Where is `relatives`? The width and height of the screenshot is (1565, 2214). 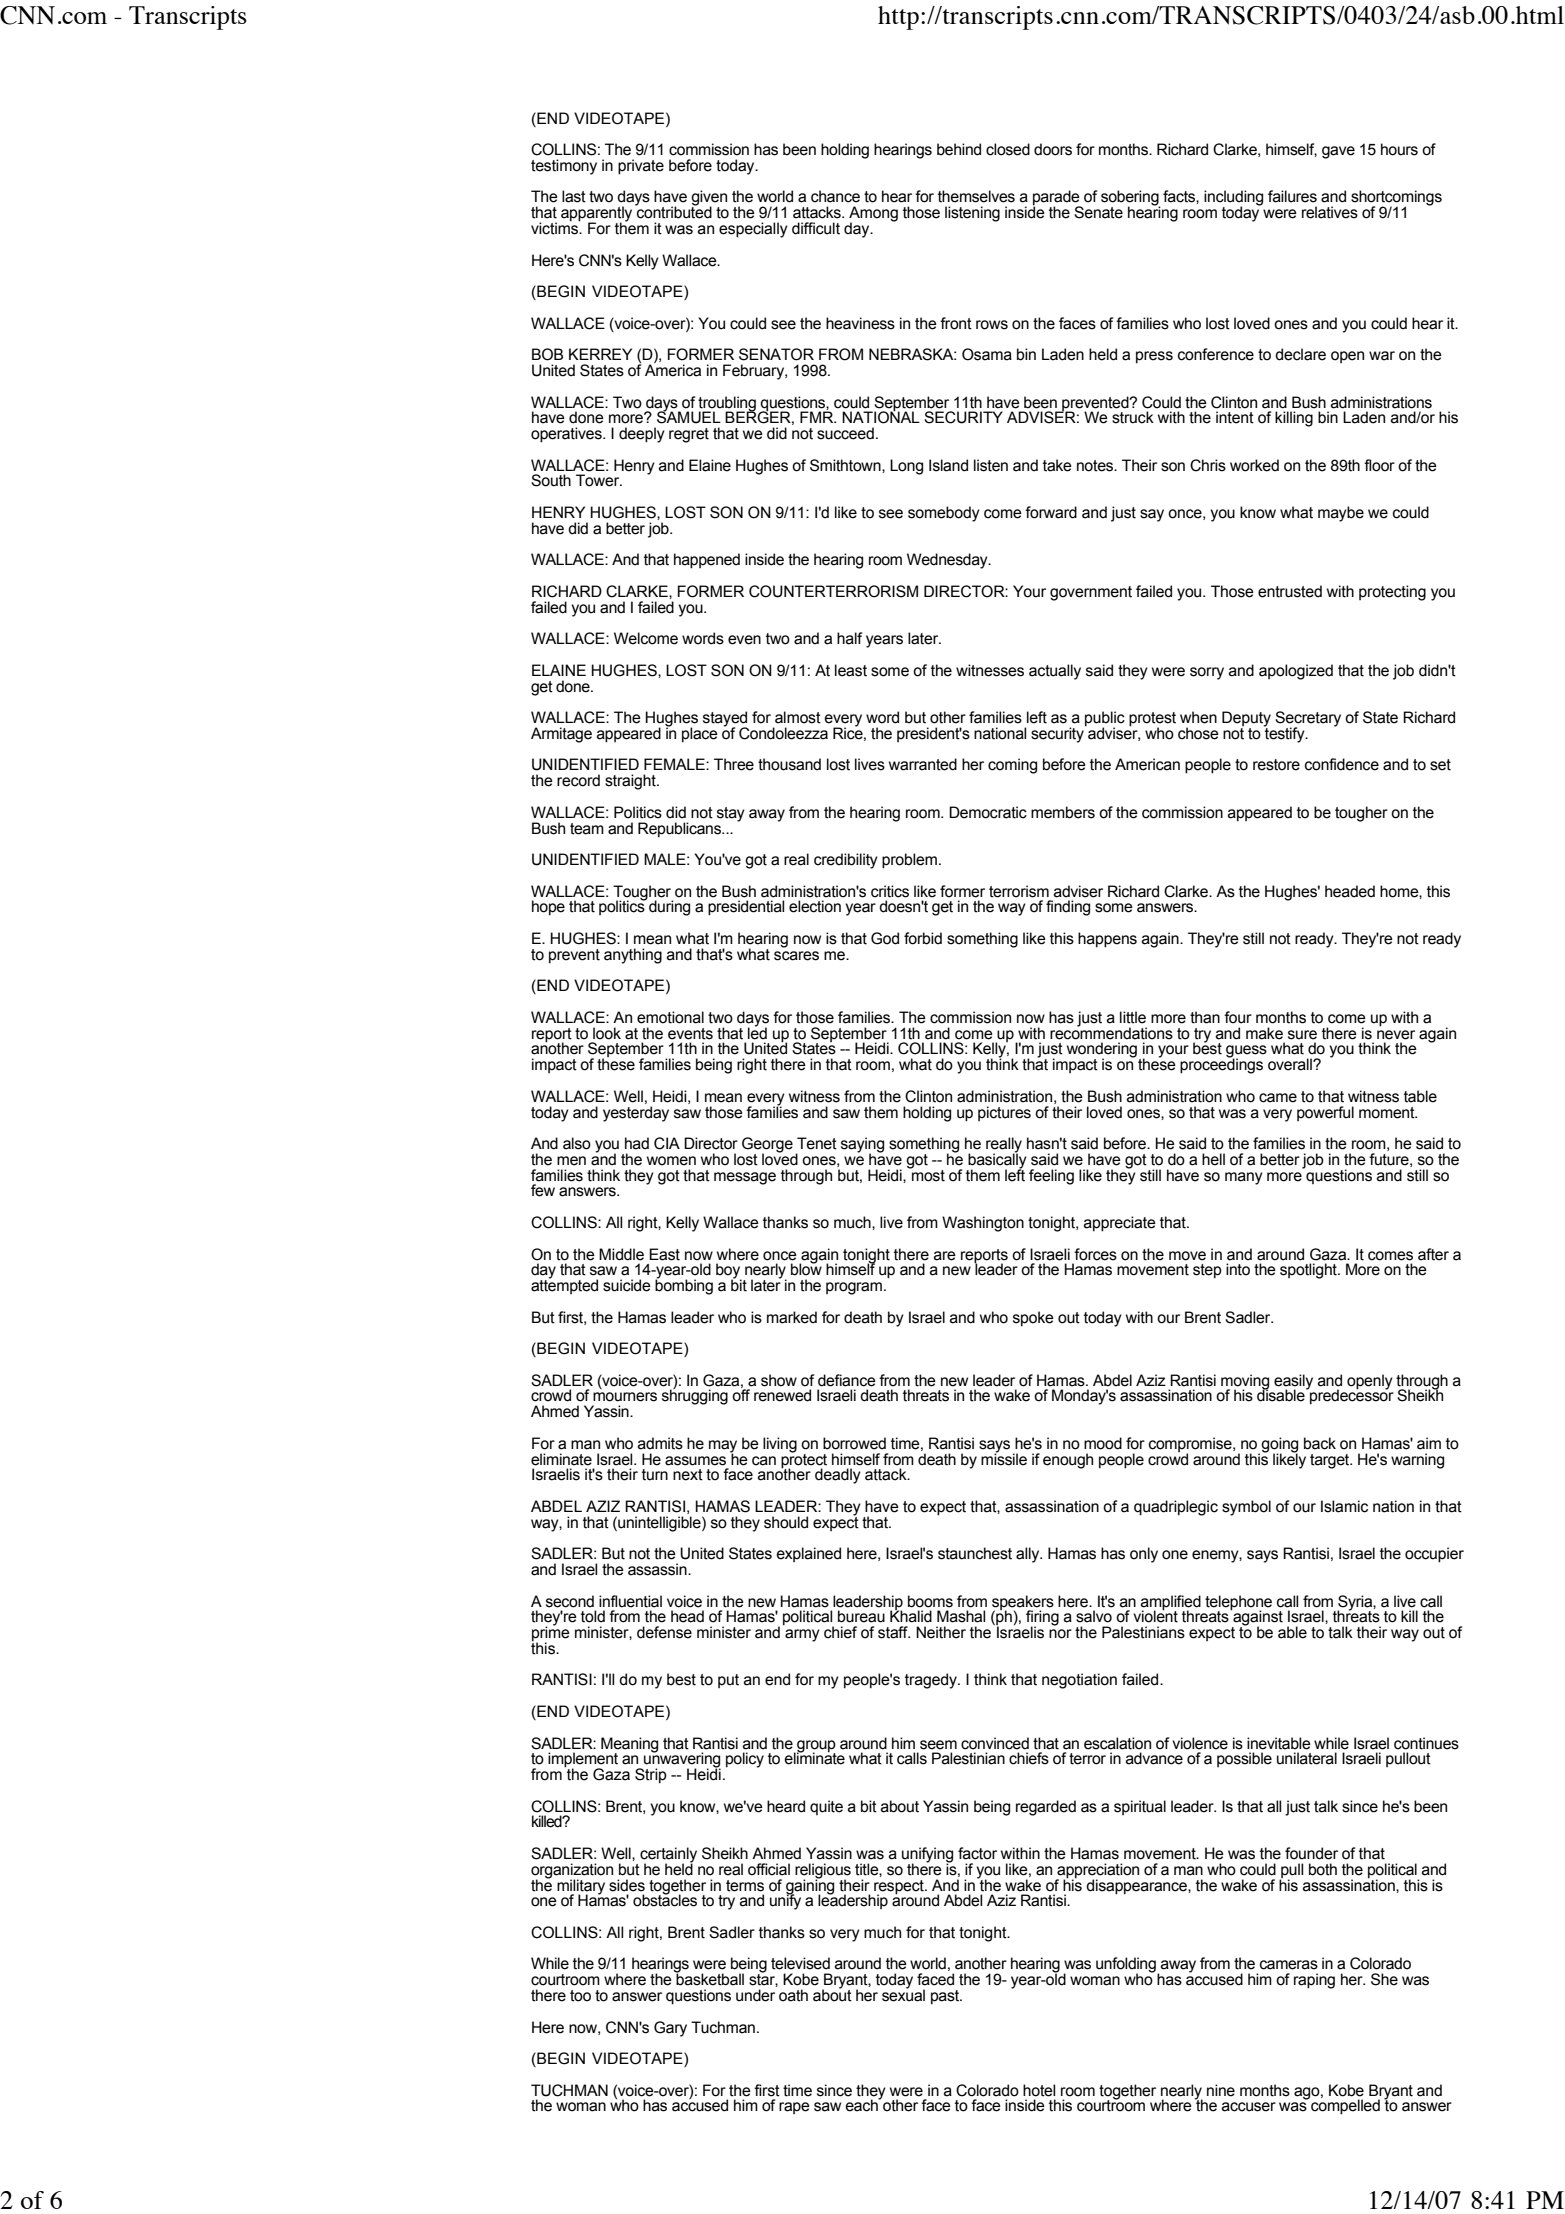 relatives is located at coordinates (1330, 212).
